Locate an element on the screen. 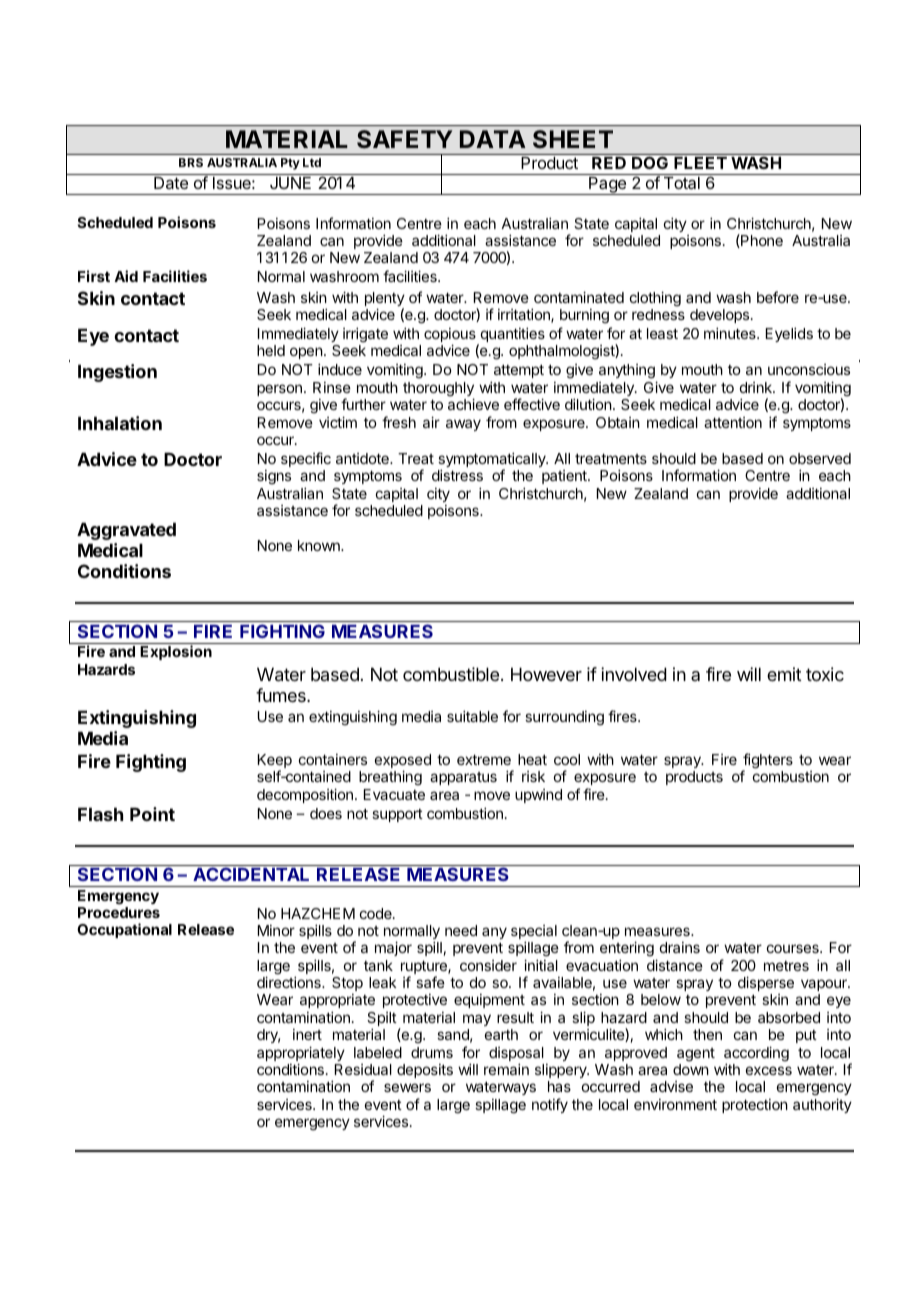 This screenshot has height=1308, width=924. combustible is located at coordinates (451, 674).
